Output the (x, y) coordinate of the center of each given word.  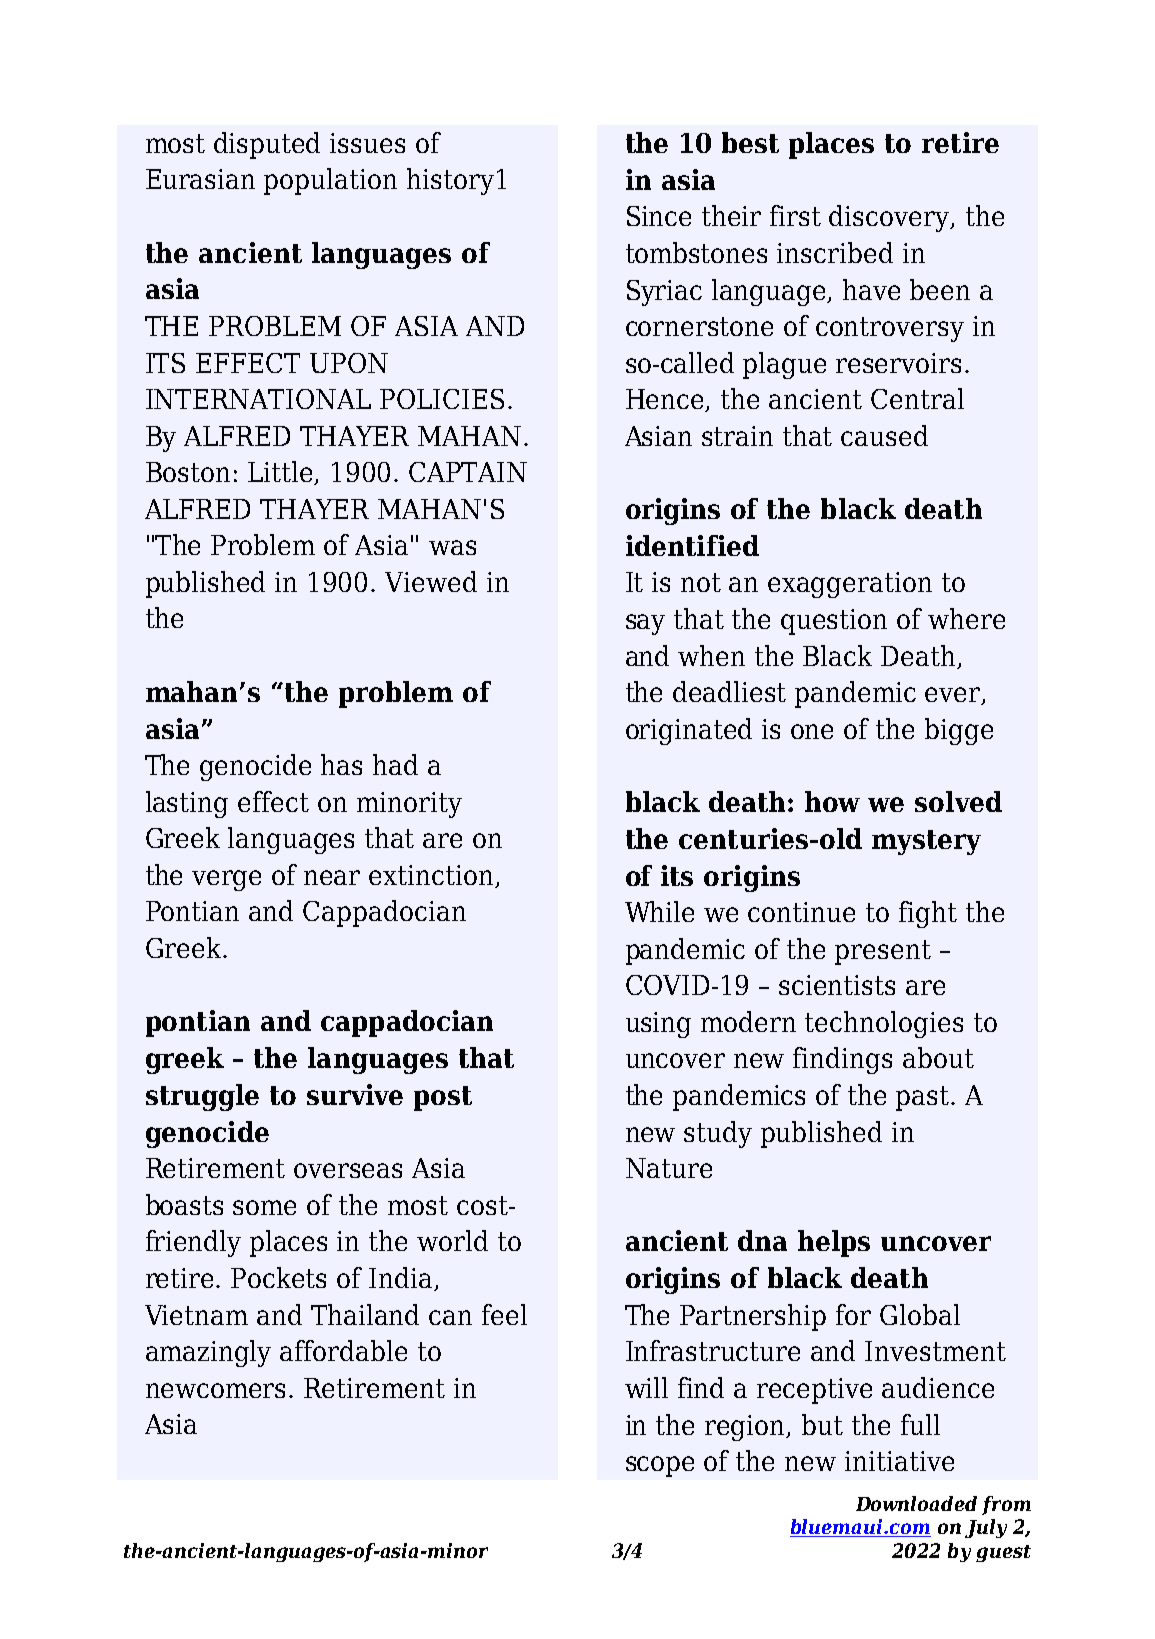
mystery (926, 842)
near (332, 877)
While (659, 911)
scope (660, 1466)
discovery (890, 218)
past (924, 1098)
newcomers (215, 1390)
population (330, 181)
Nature (669, 1168)
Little (282, 473)
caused (884, 435)
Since (659, 216)
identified (692, 545)
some (264, 1207)
